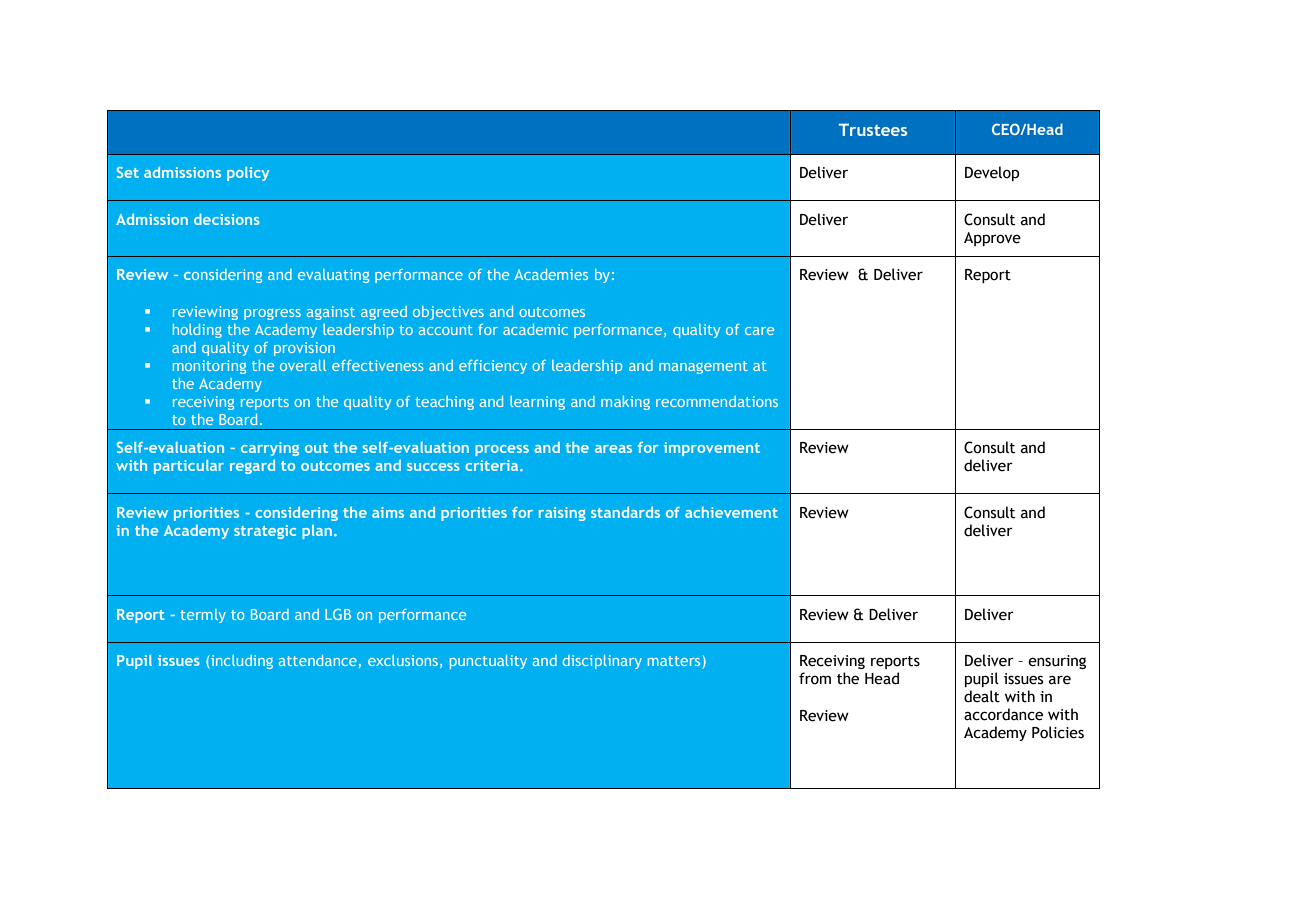 This image has height=924, width=1308. Describe the element at coordinates (873, 129) in the image. I see `Trustees` at that location.
